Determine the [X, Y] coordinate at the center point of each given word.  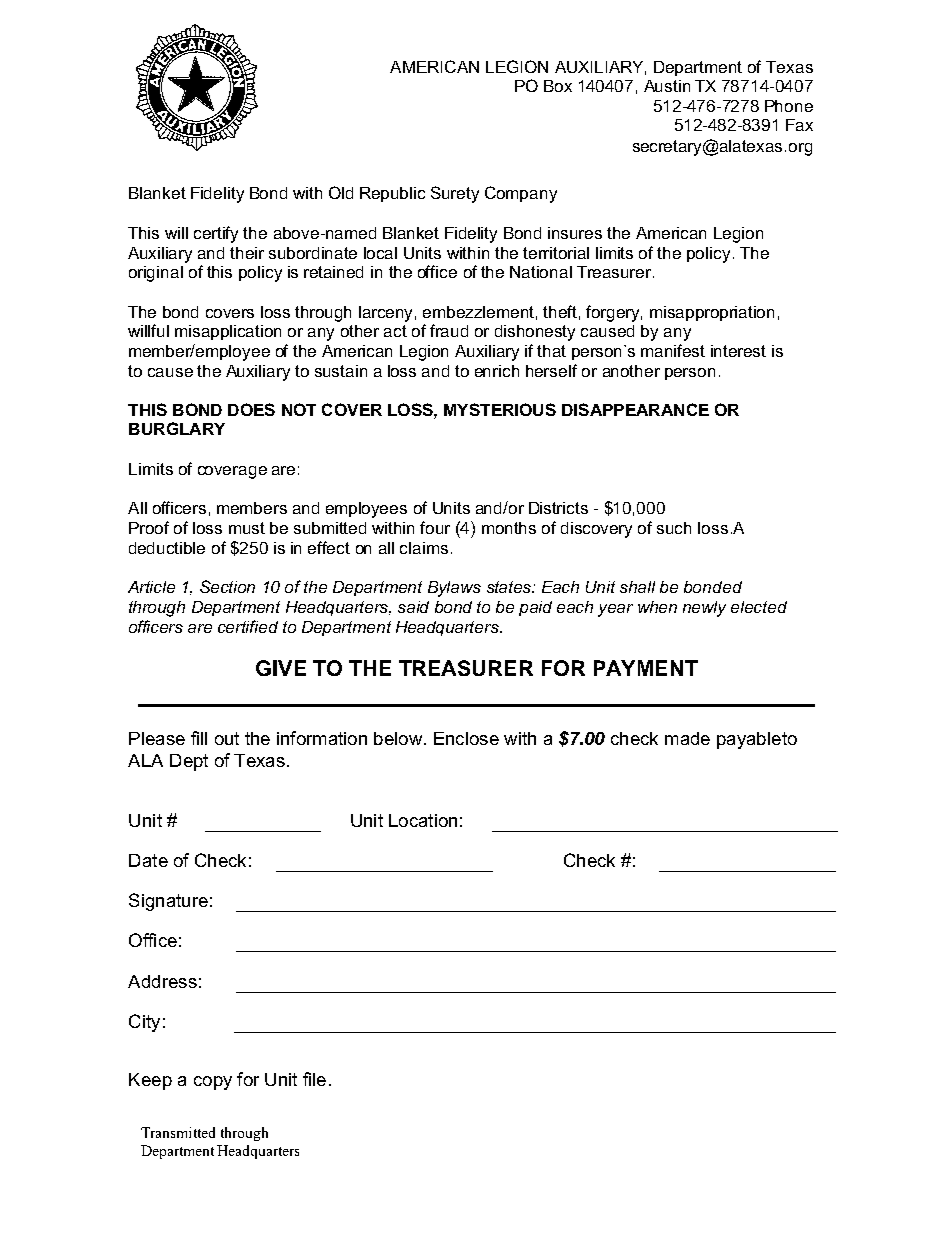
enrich [497, 371]
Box [558, 86]
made [687, 738]
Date [148, 860]
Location [423, 820]
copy [213, 1083]
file [314, 1079]
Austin [667, 86]
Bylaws [454, 589]
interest [738, 351]
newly [704, 609]
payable [749, 740]
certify [216, 234]
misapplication [228, 332]
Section [227, 586]
